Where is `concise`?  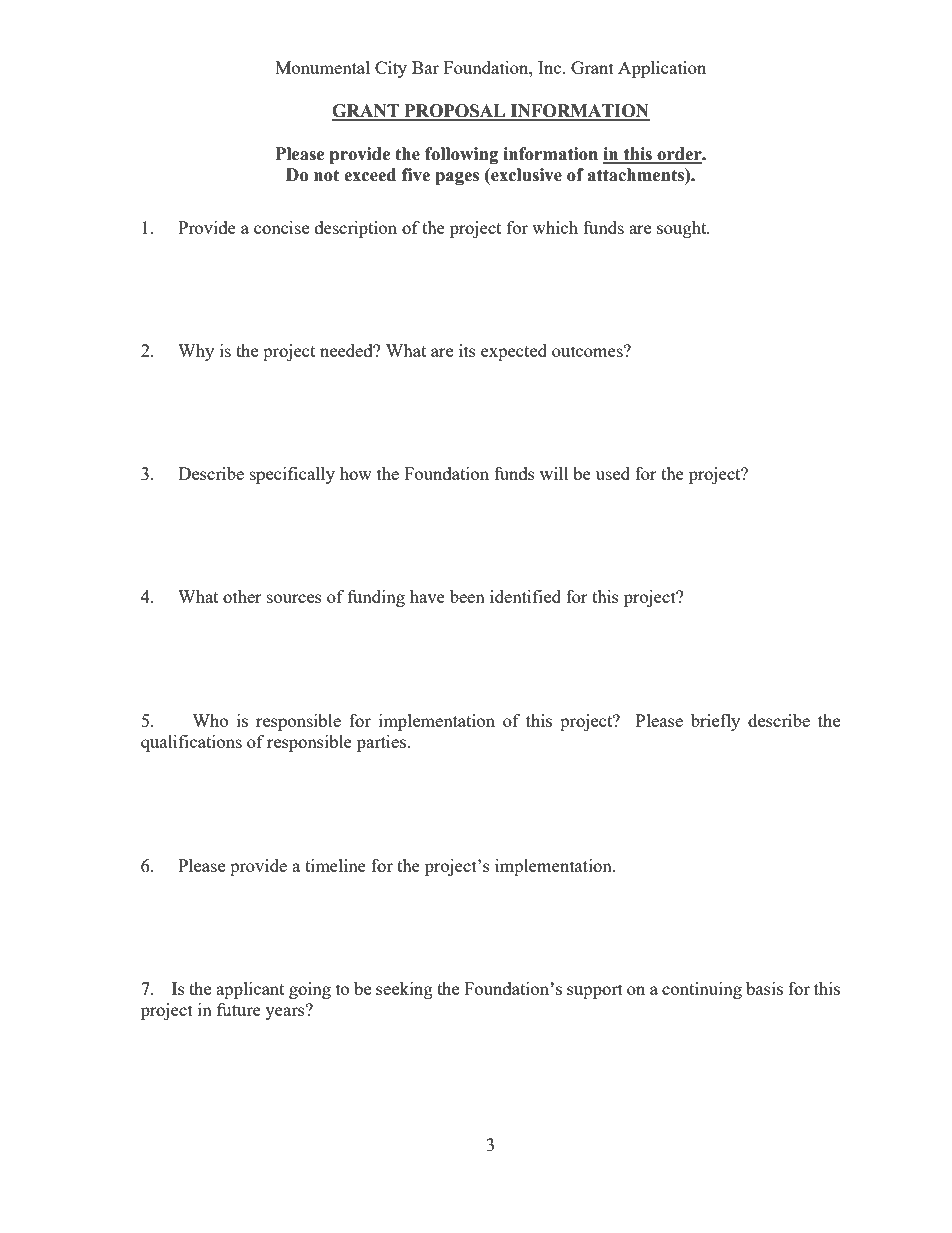
concise is located at coordinates (281, 227).
